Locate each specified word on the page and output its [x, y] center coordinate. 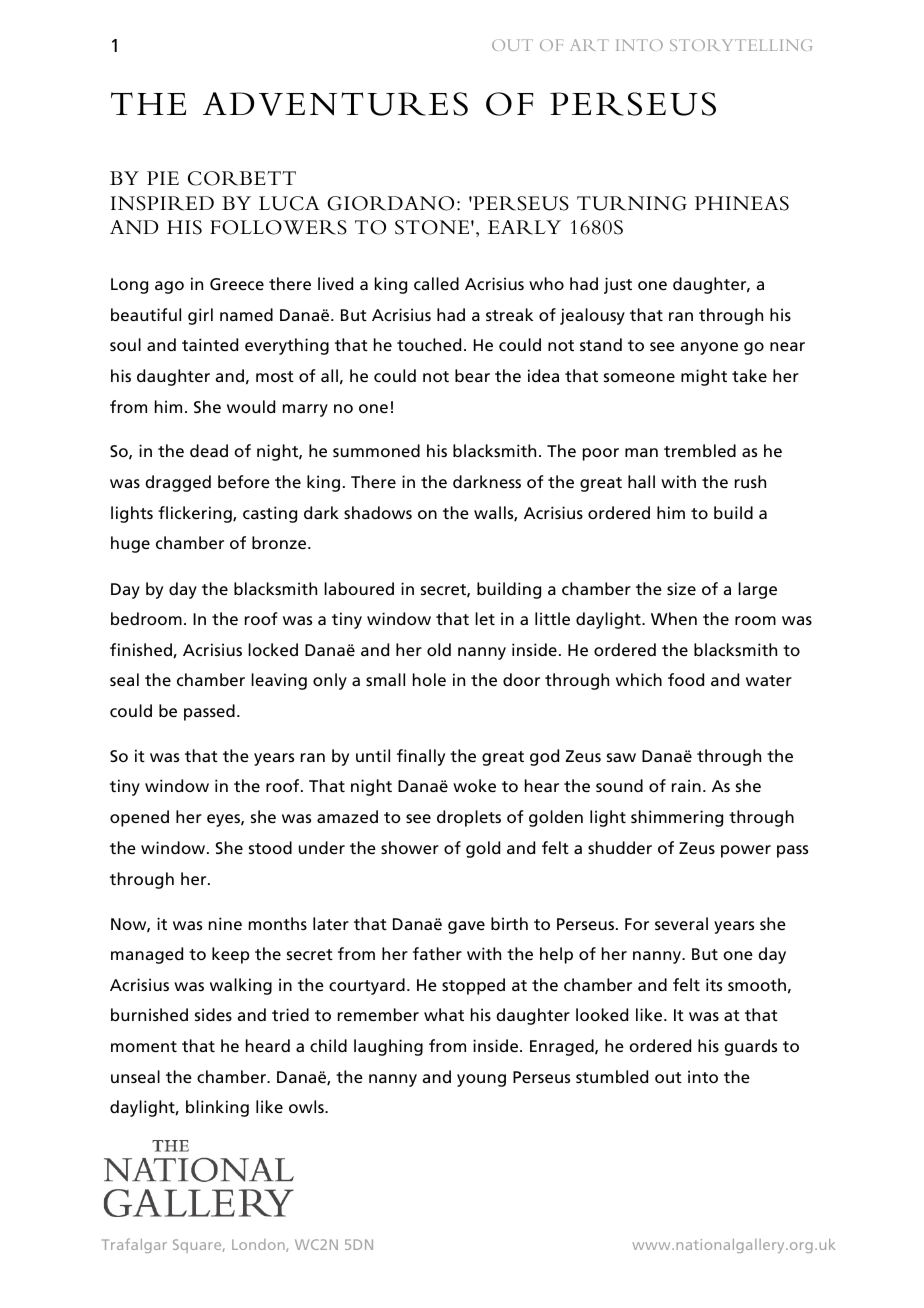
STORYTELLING [741, 45]
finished [142, 650]
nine [225, 923]
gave [466, 927]
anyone [709, 348]
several [681, 923]
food [686, 679]
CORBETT [242, 178]
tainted [210, 344]
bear [472, 375]
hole [429, 679]
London [259, 1245]
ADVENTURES [335, 104]
